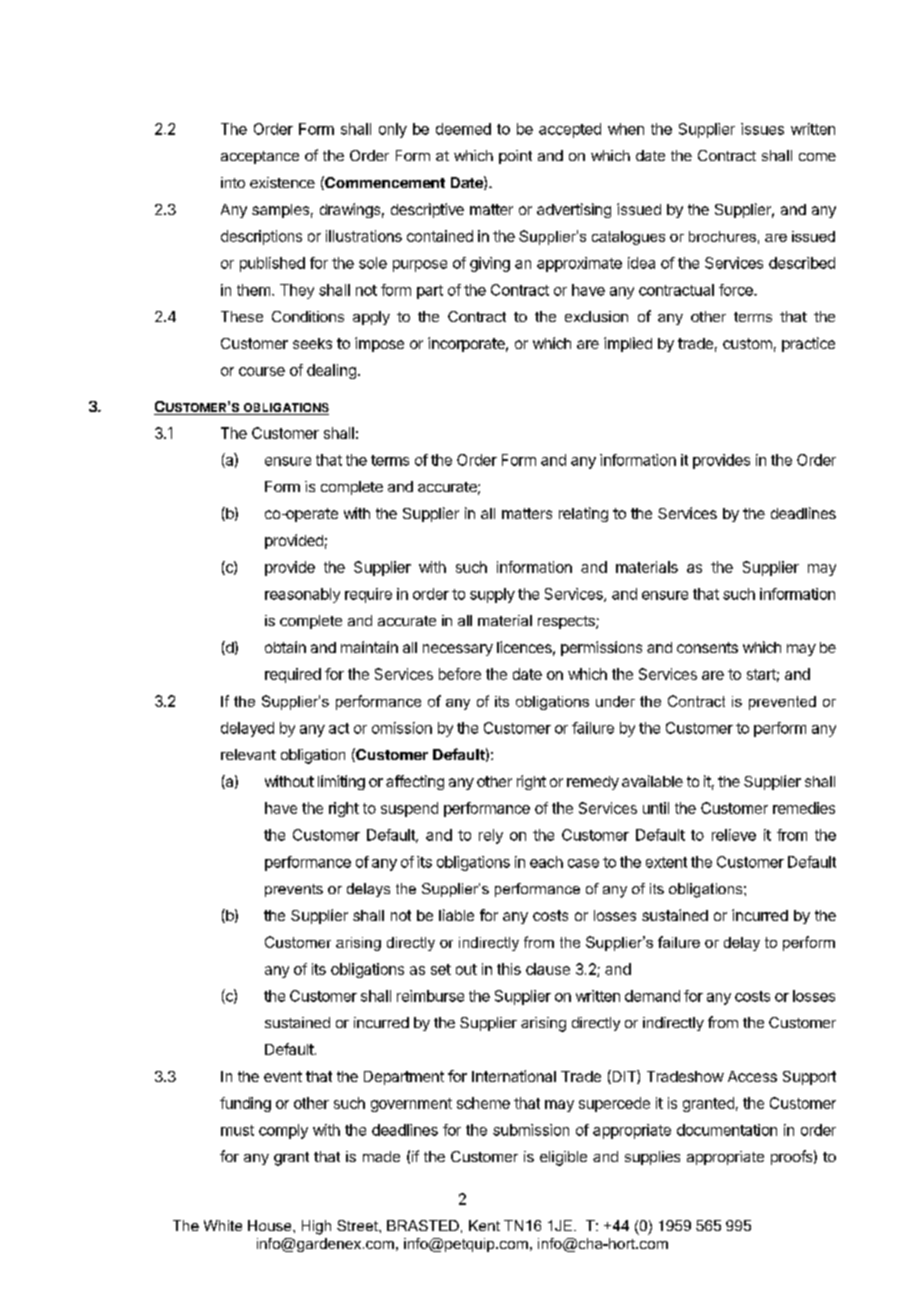  What do you see at coordinates (271, 1225) in the document?
I see `House` at bounding box center [271, 1225].
